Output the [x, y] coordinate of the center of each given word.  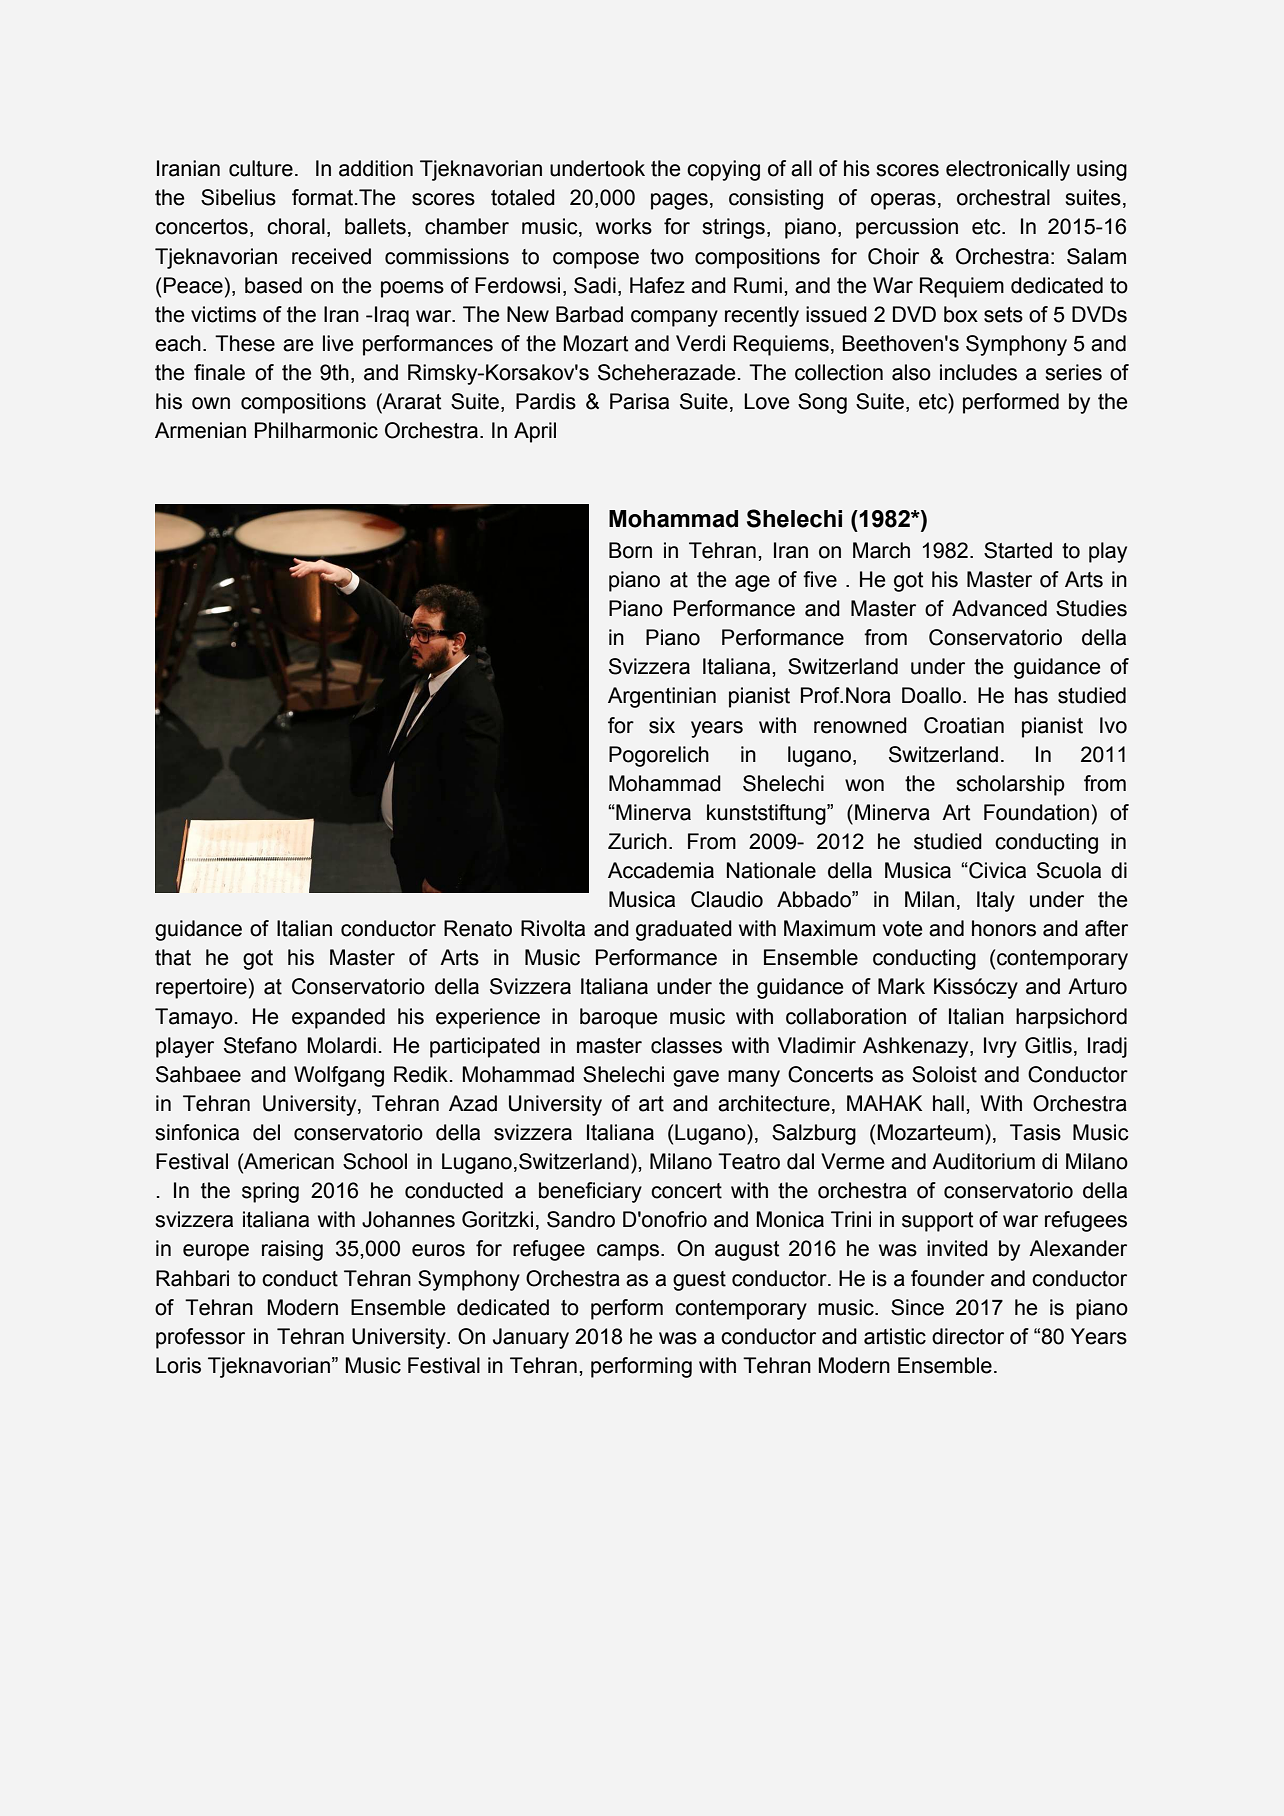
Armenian [200, 430]
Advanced [999, 608]
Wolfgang [339, 1076]
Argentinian [662, 697]
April [535, 432]
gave [696, 1078]
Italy [996, 901]
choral [296, 226]
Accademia [661, 870]
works [624, 226]
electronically [1008, 170]
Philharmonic [316, 430]
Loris [178, 1365]
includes [978, 372]
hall [948, 1103]
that [173, 957]
